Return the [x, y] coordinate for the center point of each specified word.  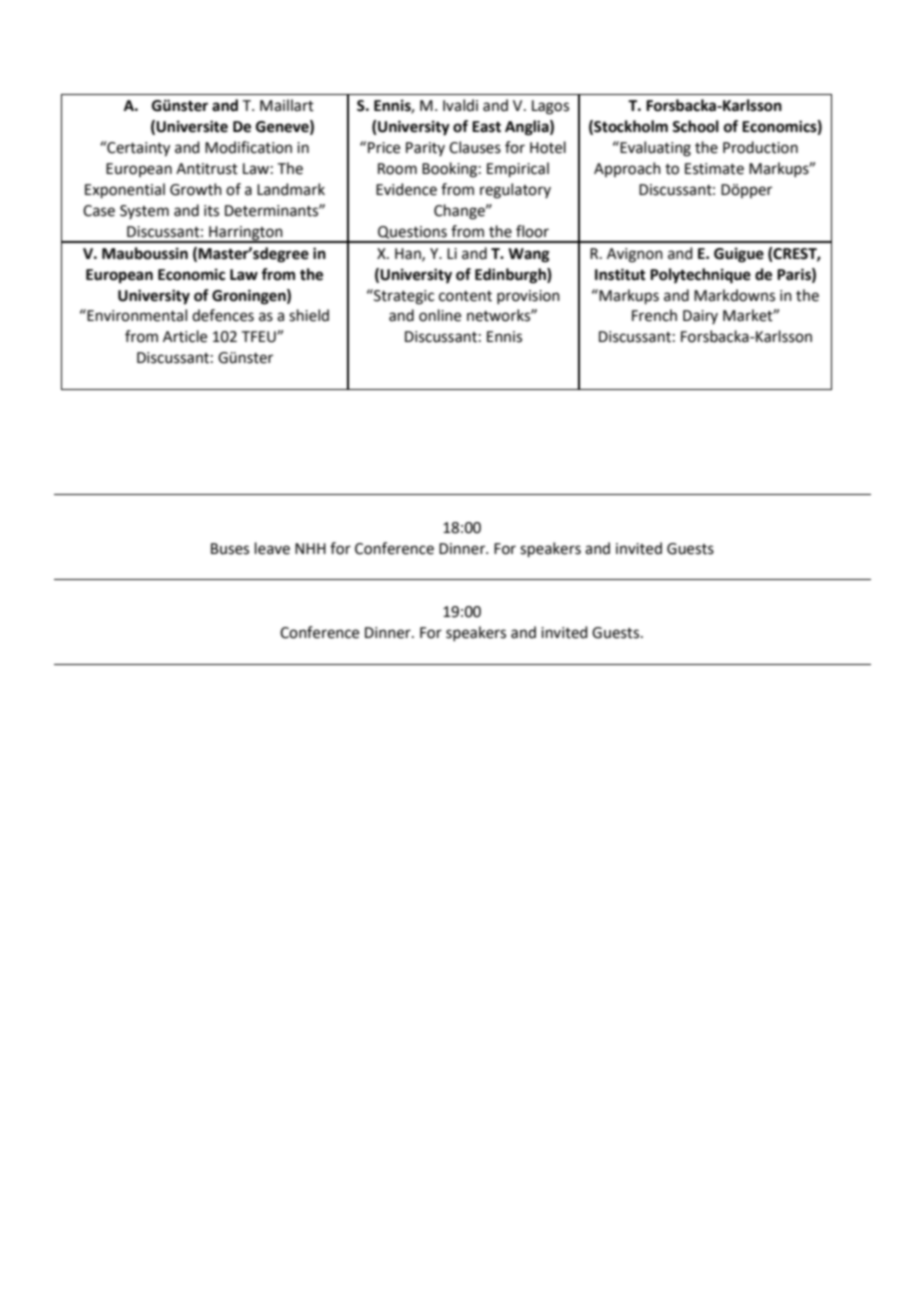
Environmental [136, 315]
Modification [248, 147]
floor [532, 231]
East [486, 127]
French [654, 315]
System [144, 212]
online [440, 315]
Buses [230, 549]
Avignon [635, 255]
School [695, 126]
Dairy [700, 317]
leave [272, 548]
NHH [310, 548]
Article [185, 336]
